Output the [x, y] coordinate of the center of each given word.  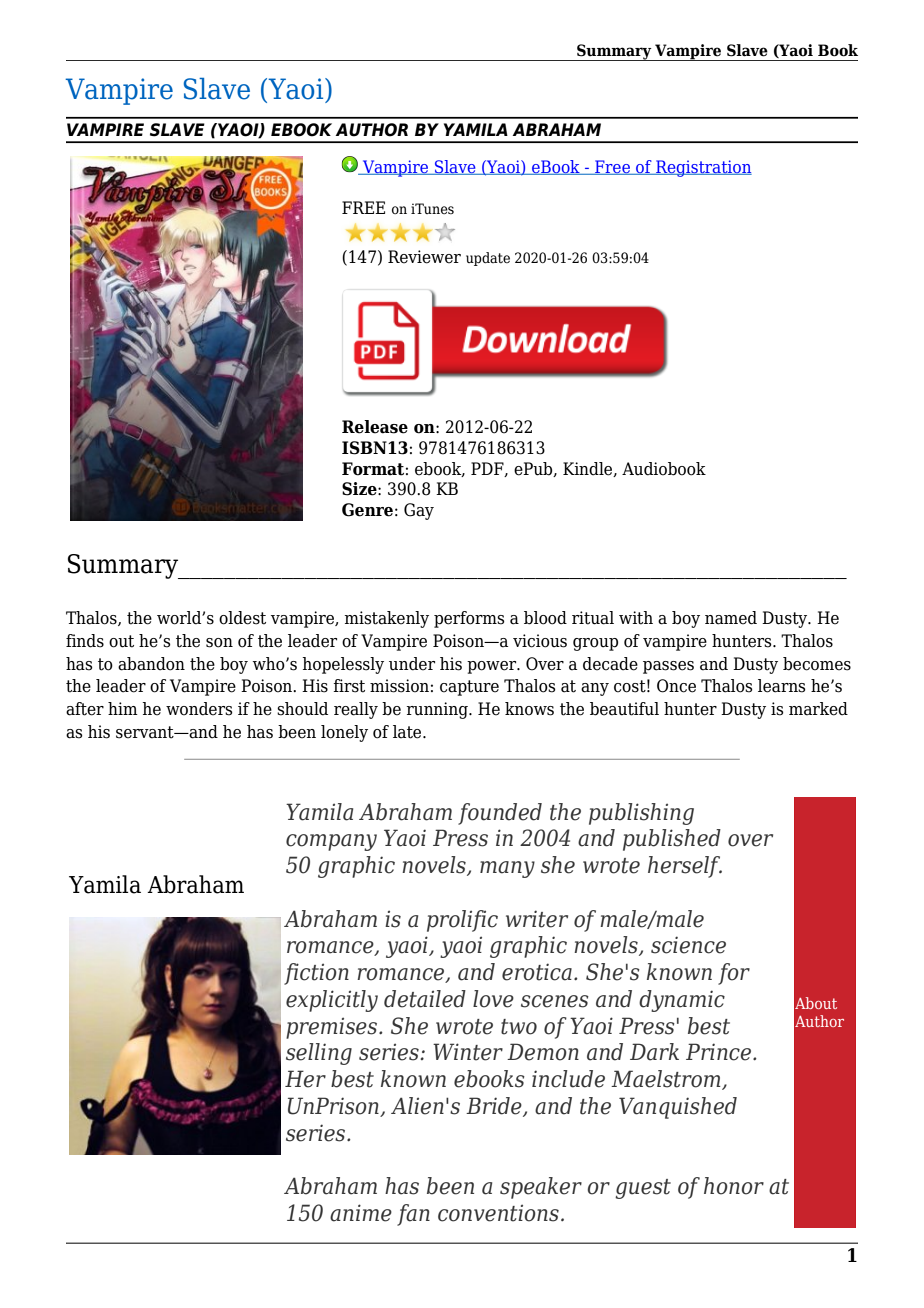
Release [375, 427]
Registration [703, 168]
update [488, 259]
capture [469, 688]
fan [413, 1215]
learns [782, 686]
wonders [199, 709]
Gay [419, 511]
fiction [316, 974]
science [688, 945]
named [731, 618]
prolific [462, 921]
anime [361, 1213]
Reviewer [424, 257]
